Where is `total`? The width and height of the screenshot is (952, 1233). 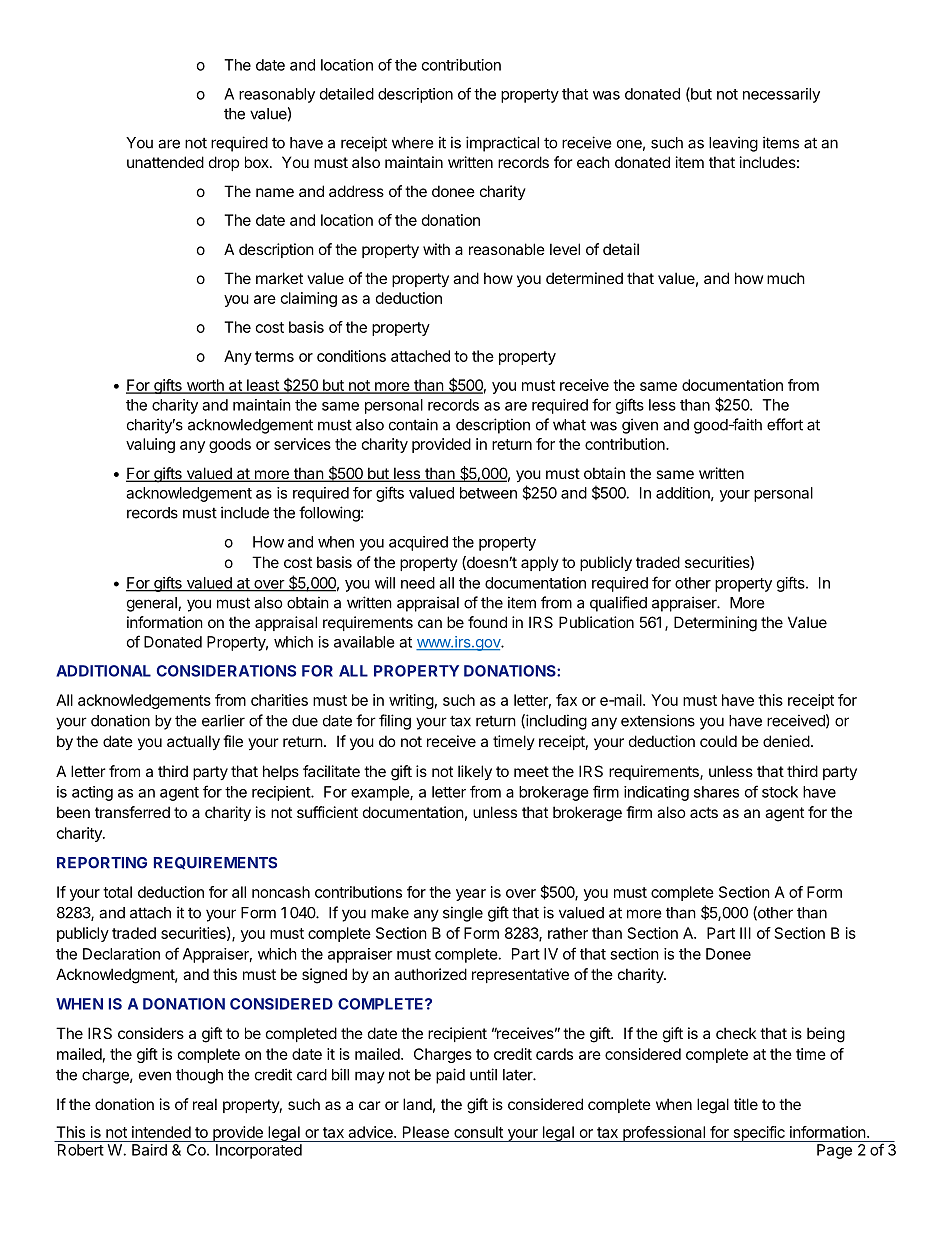
total is located at coordinates (117, 892).
